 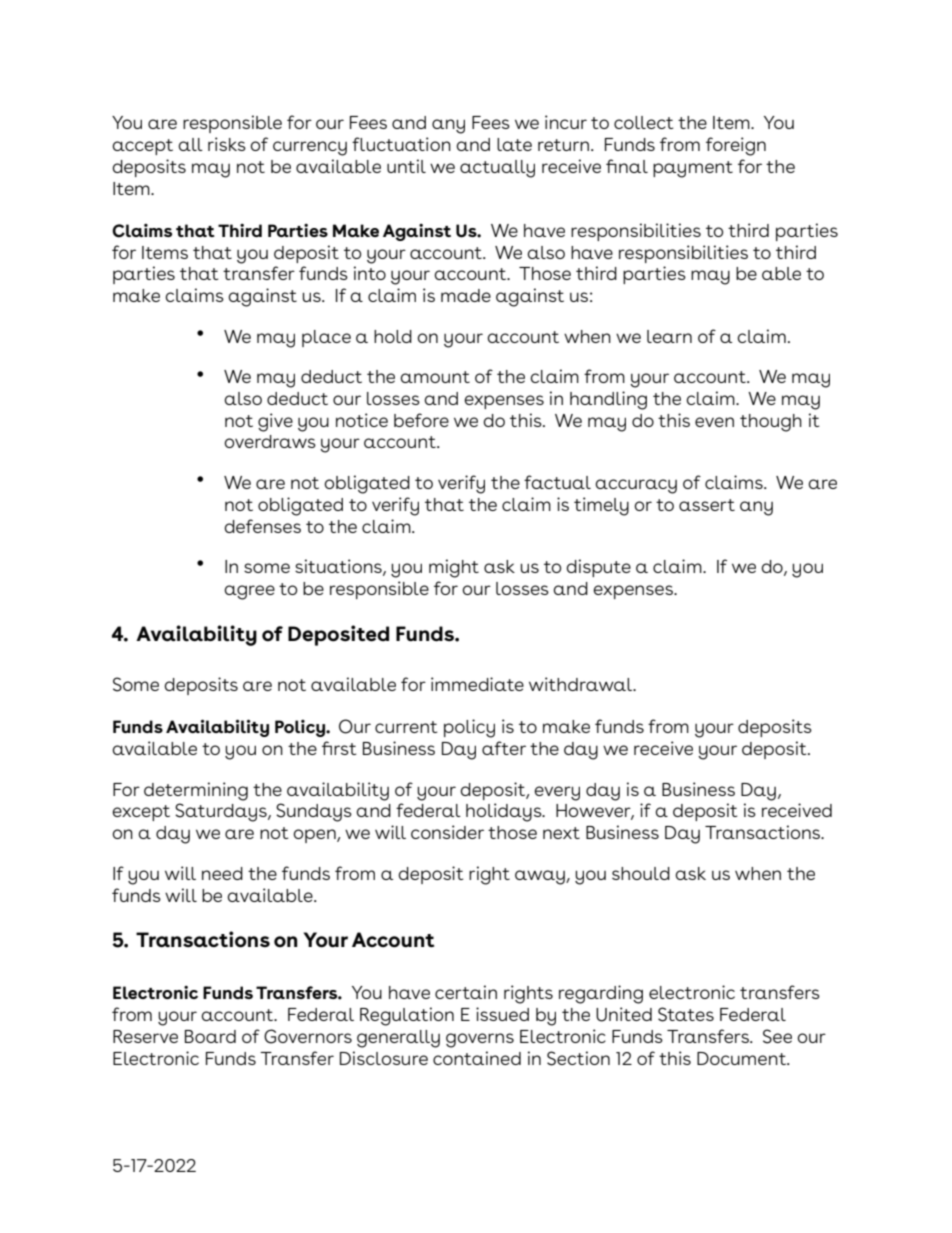 I want to click on learn, so click(x=669, y=336).
